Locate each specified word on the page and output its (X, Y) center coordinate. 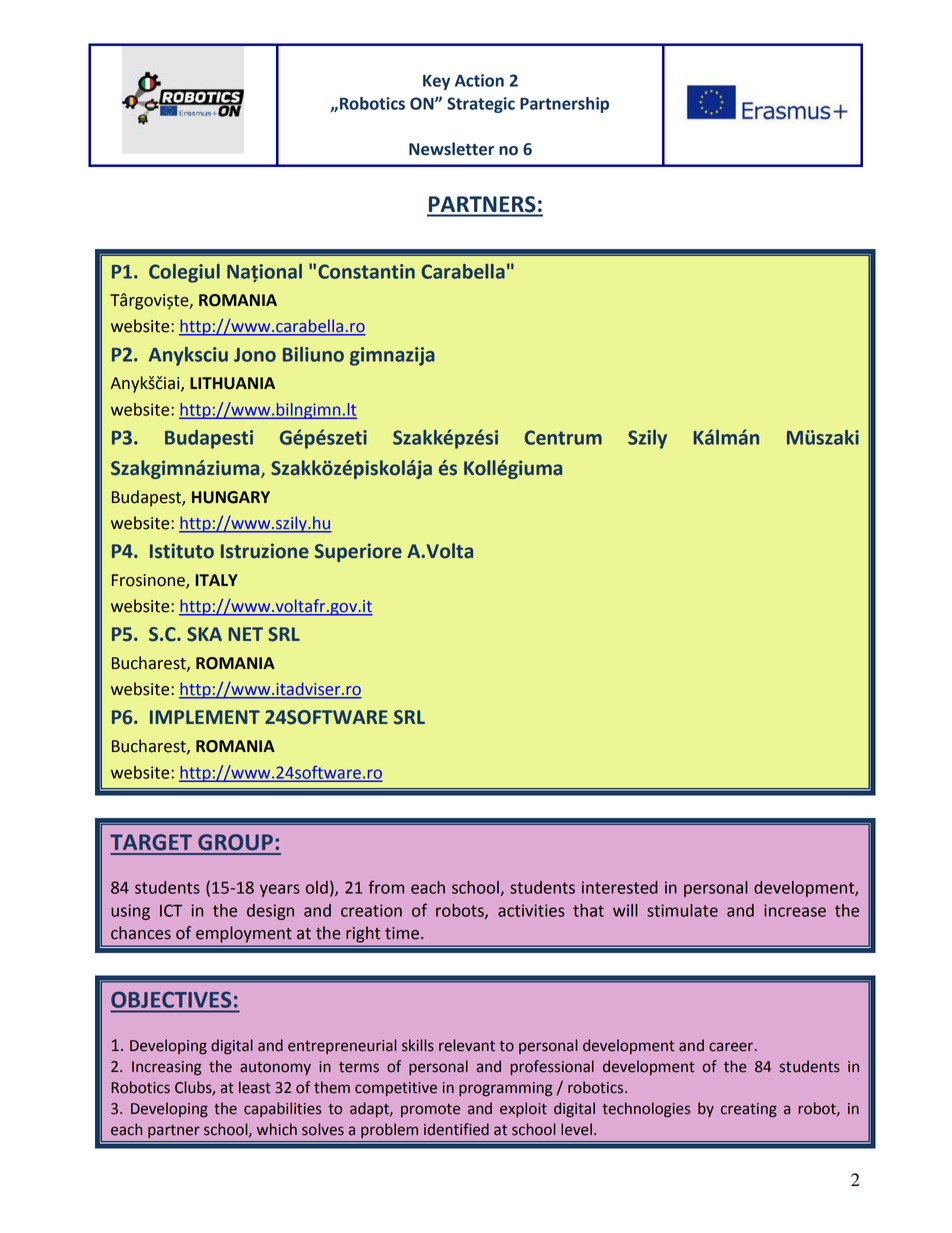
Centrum (563, 437)
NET (245, 634)
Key (436, 82)
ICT (171, 910)
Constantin (366, 271)
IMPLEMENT (205, 717)
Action (479, 80)
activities (531, 910)
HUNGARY (231, 497)
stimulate (682, 910)
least (255, 1087)
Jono (255, 355)
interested (620, 887)
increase (795, 910)
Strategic (481, 105)
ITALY (216, 580)
